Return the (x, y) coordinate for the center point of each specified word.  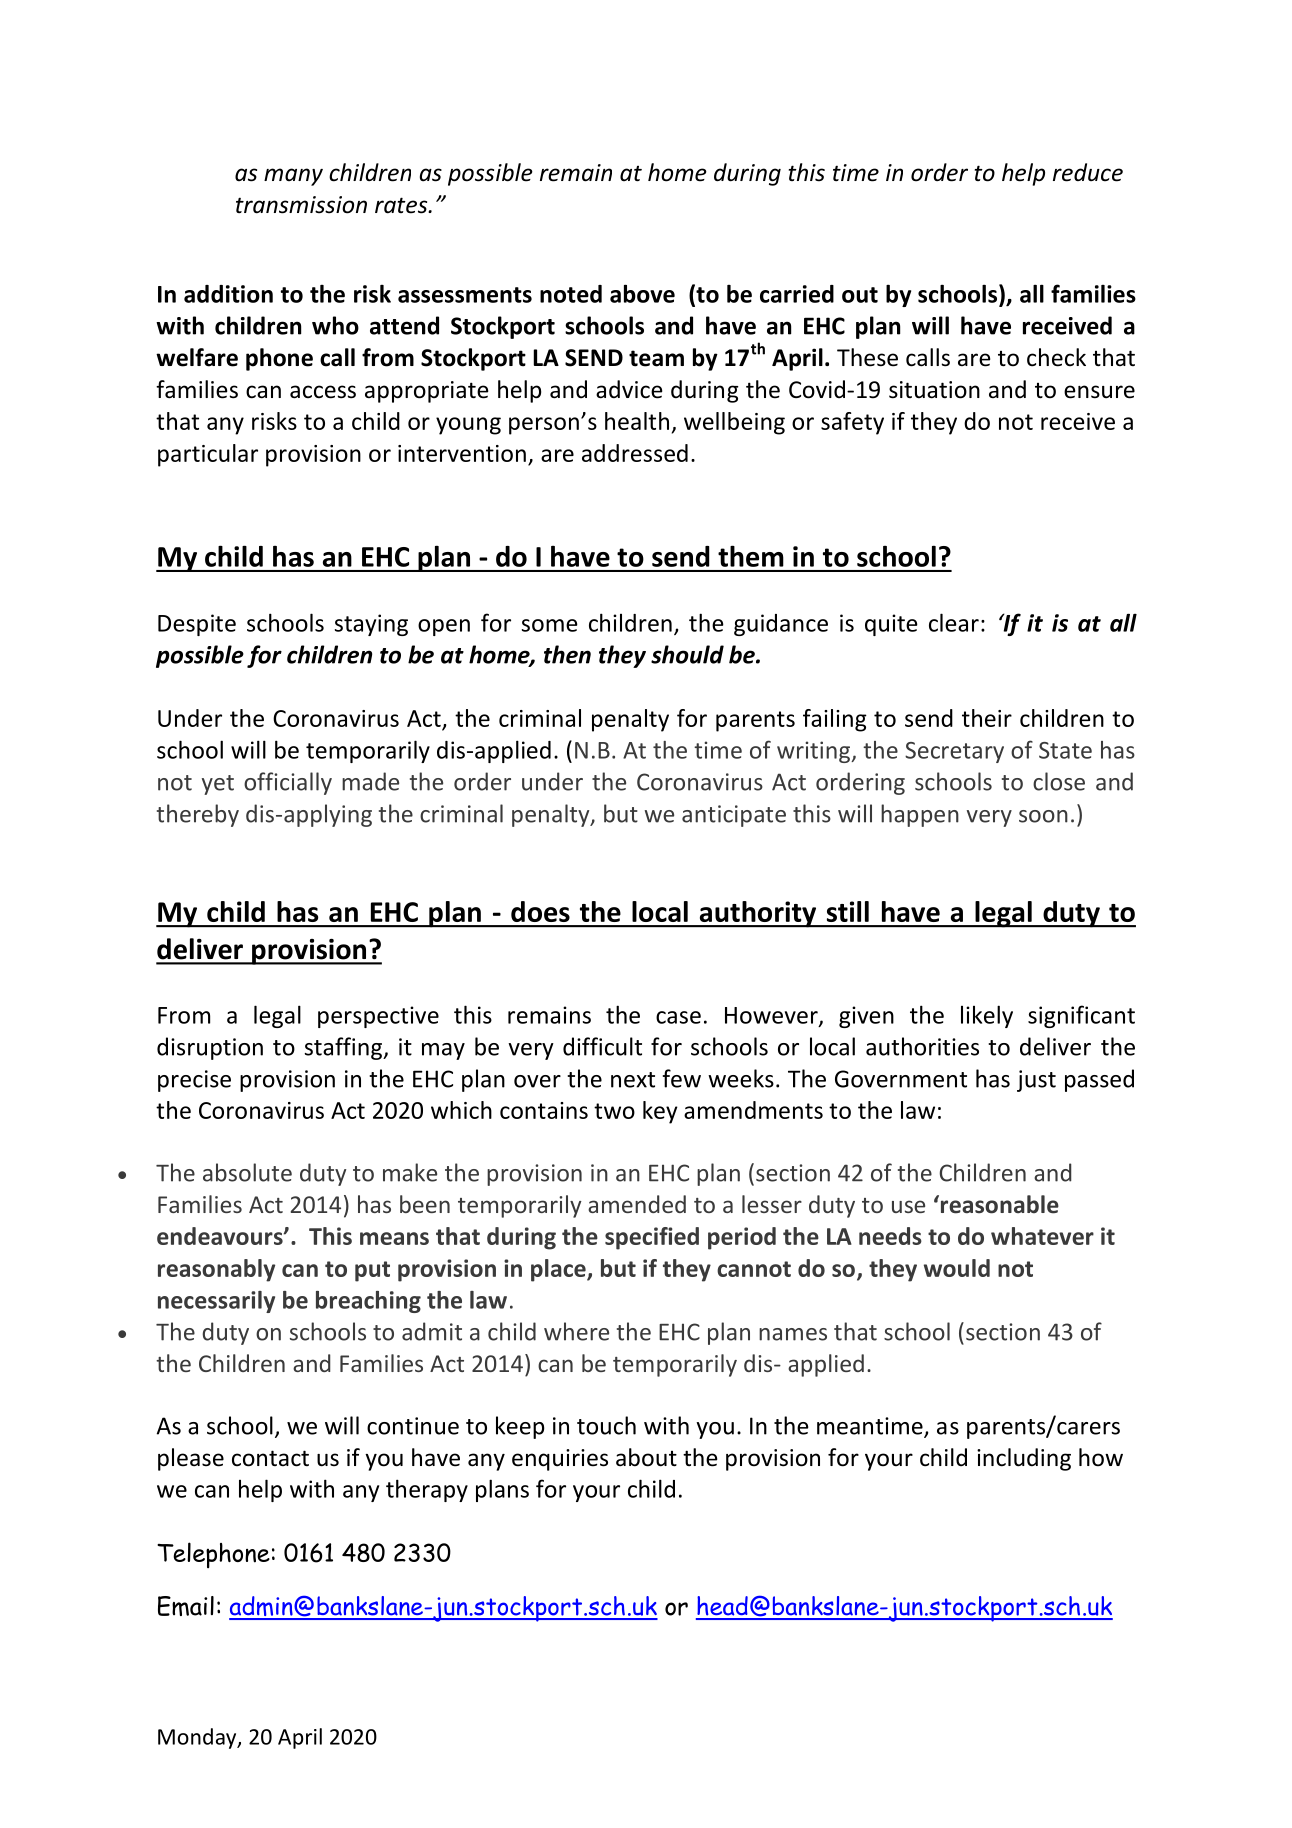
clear (954, 622)
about (646, 1457)
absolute (247, 1172)
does (540, 911)
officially (288, 783)
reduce (1088, 172)
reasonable (998, 1204)
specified (652, 1238)
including (1024, 1459)
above (642, 293)
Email (186, 1606)
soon (1043, 816)
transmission (301, 205)
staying (371, 625)
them (751, 556)
